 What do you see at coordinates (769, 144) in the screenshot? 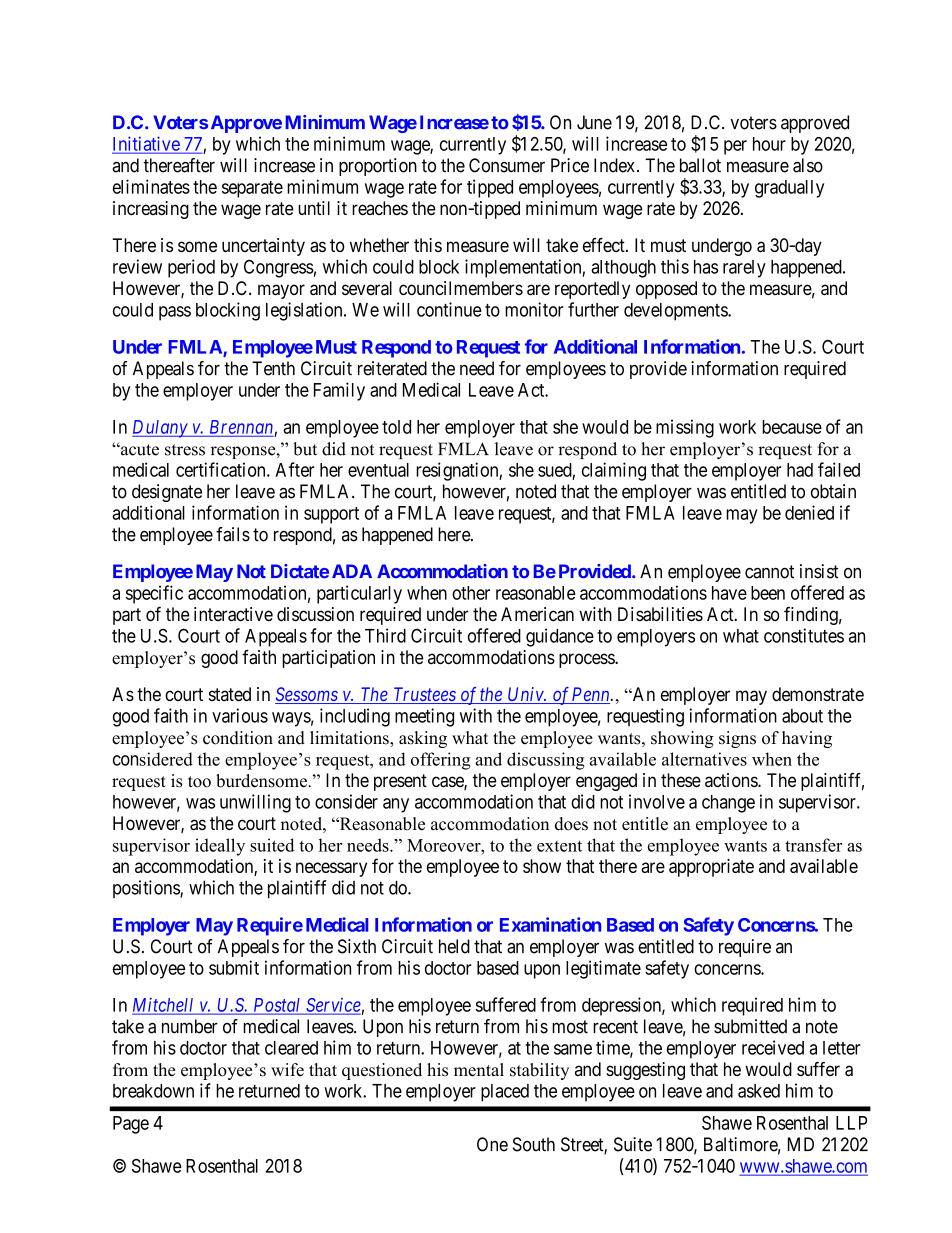
I see `hour` at bounding box center [769, 144].
